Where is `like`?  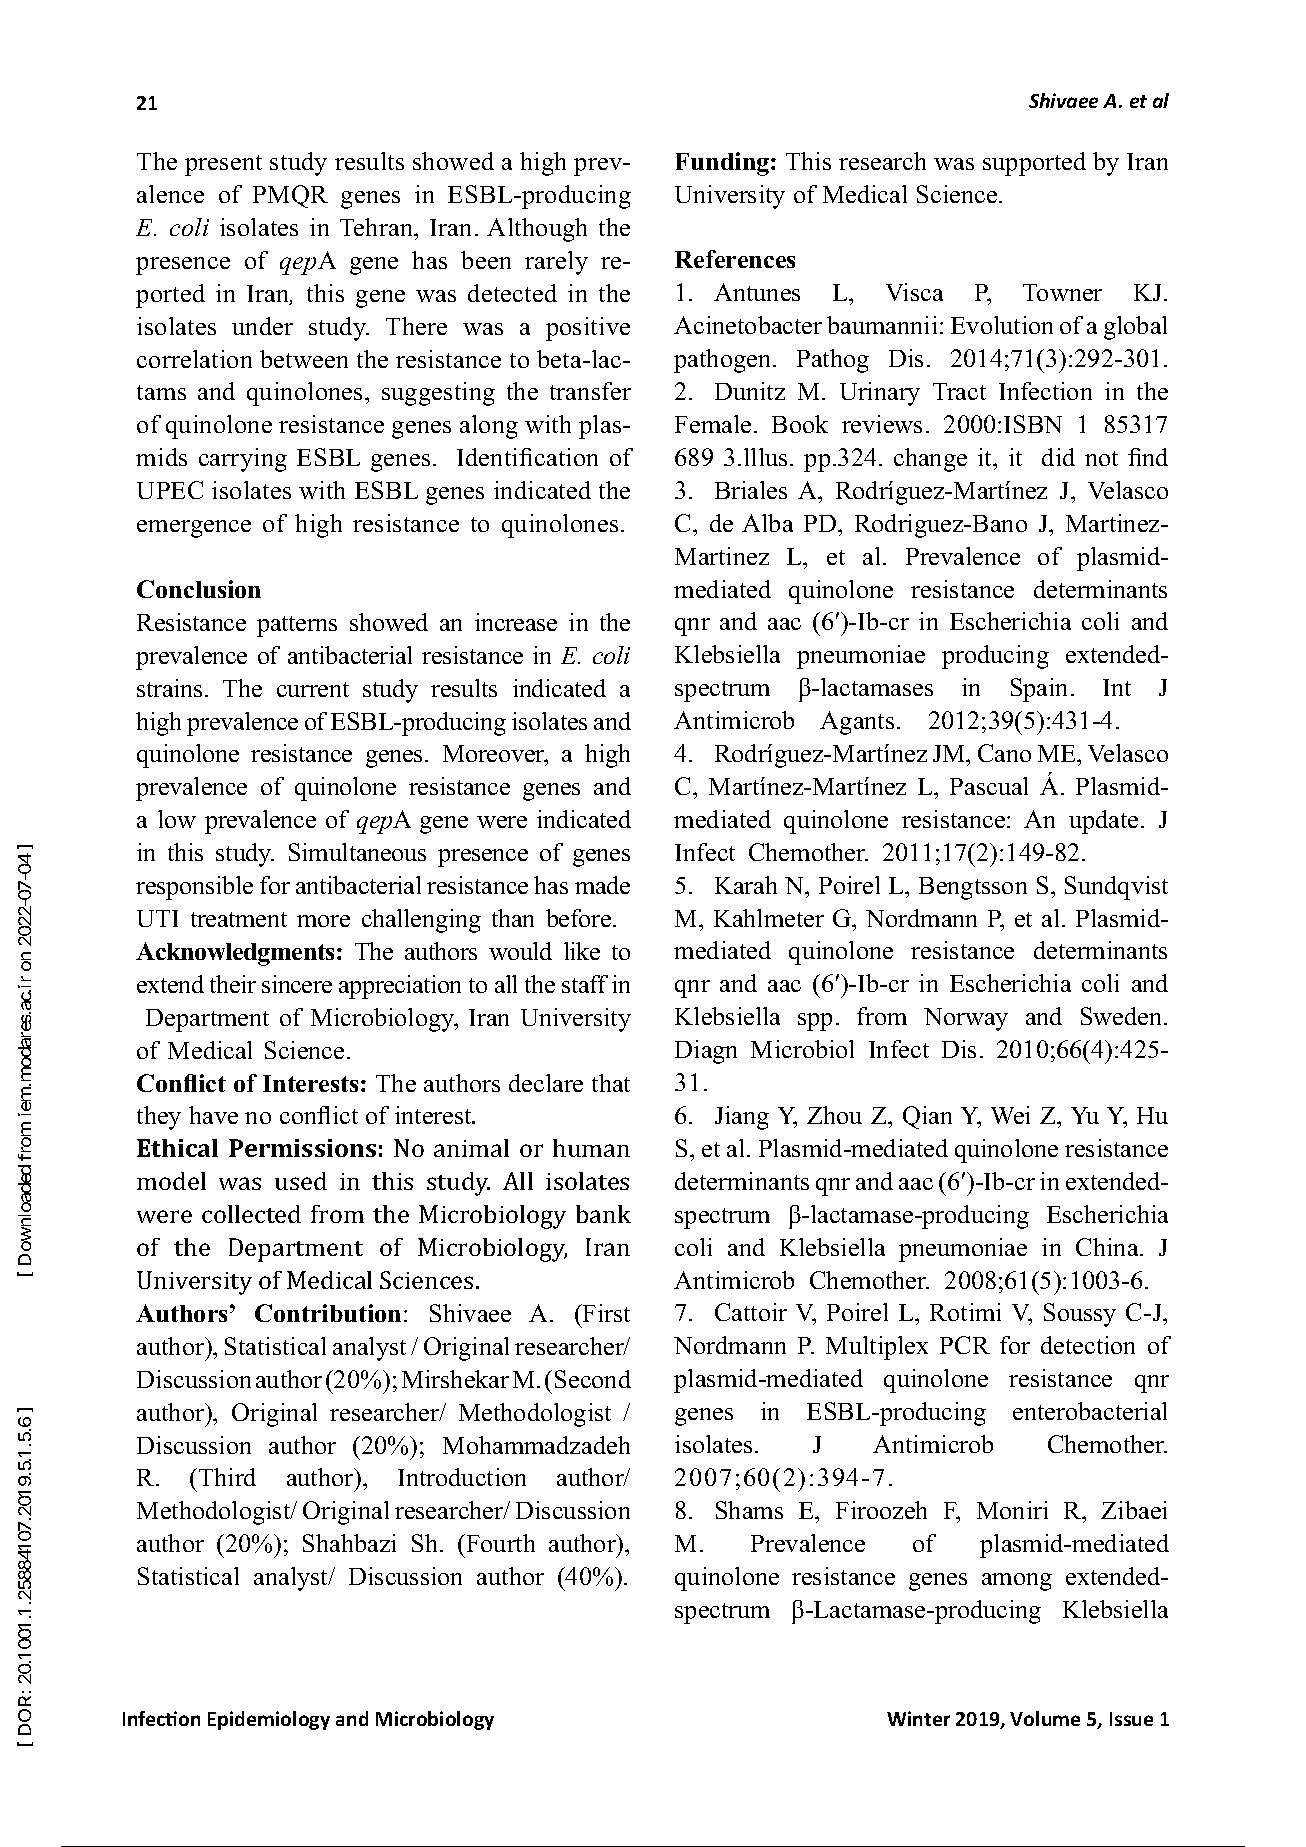
like is located at coordinates (582, 951).
